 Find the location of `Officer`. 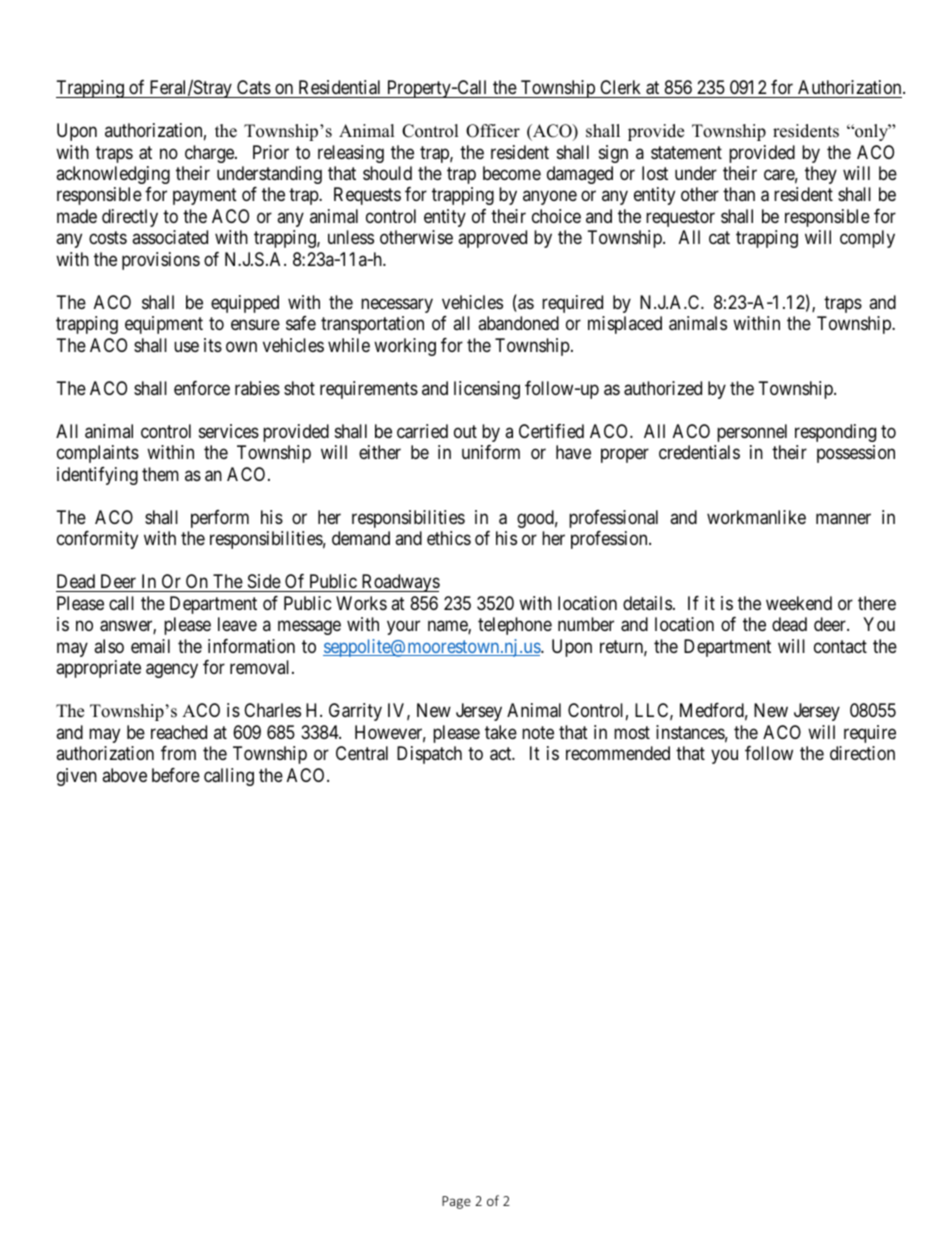

Officer is located at coordinates (493, 131).
